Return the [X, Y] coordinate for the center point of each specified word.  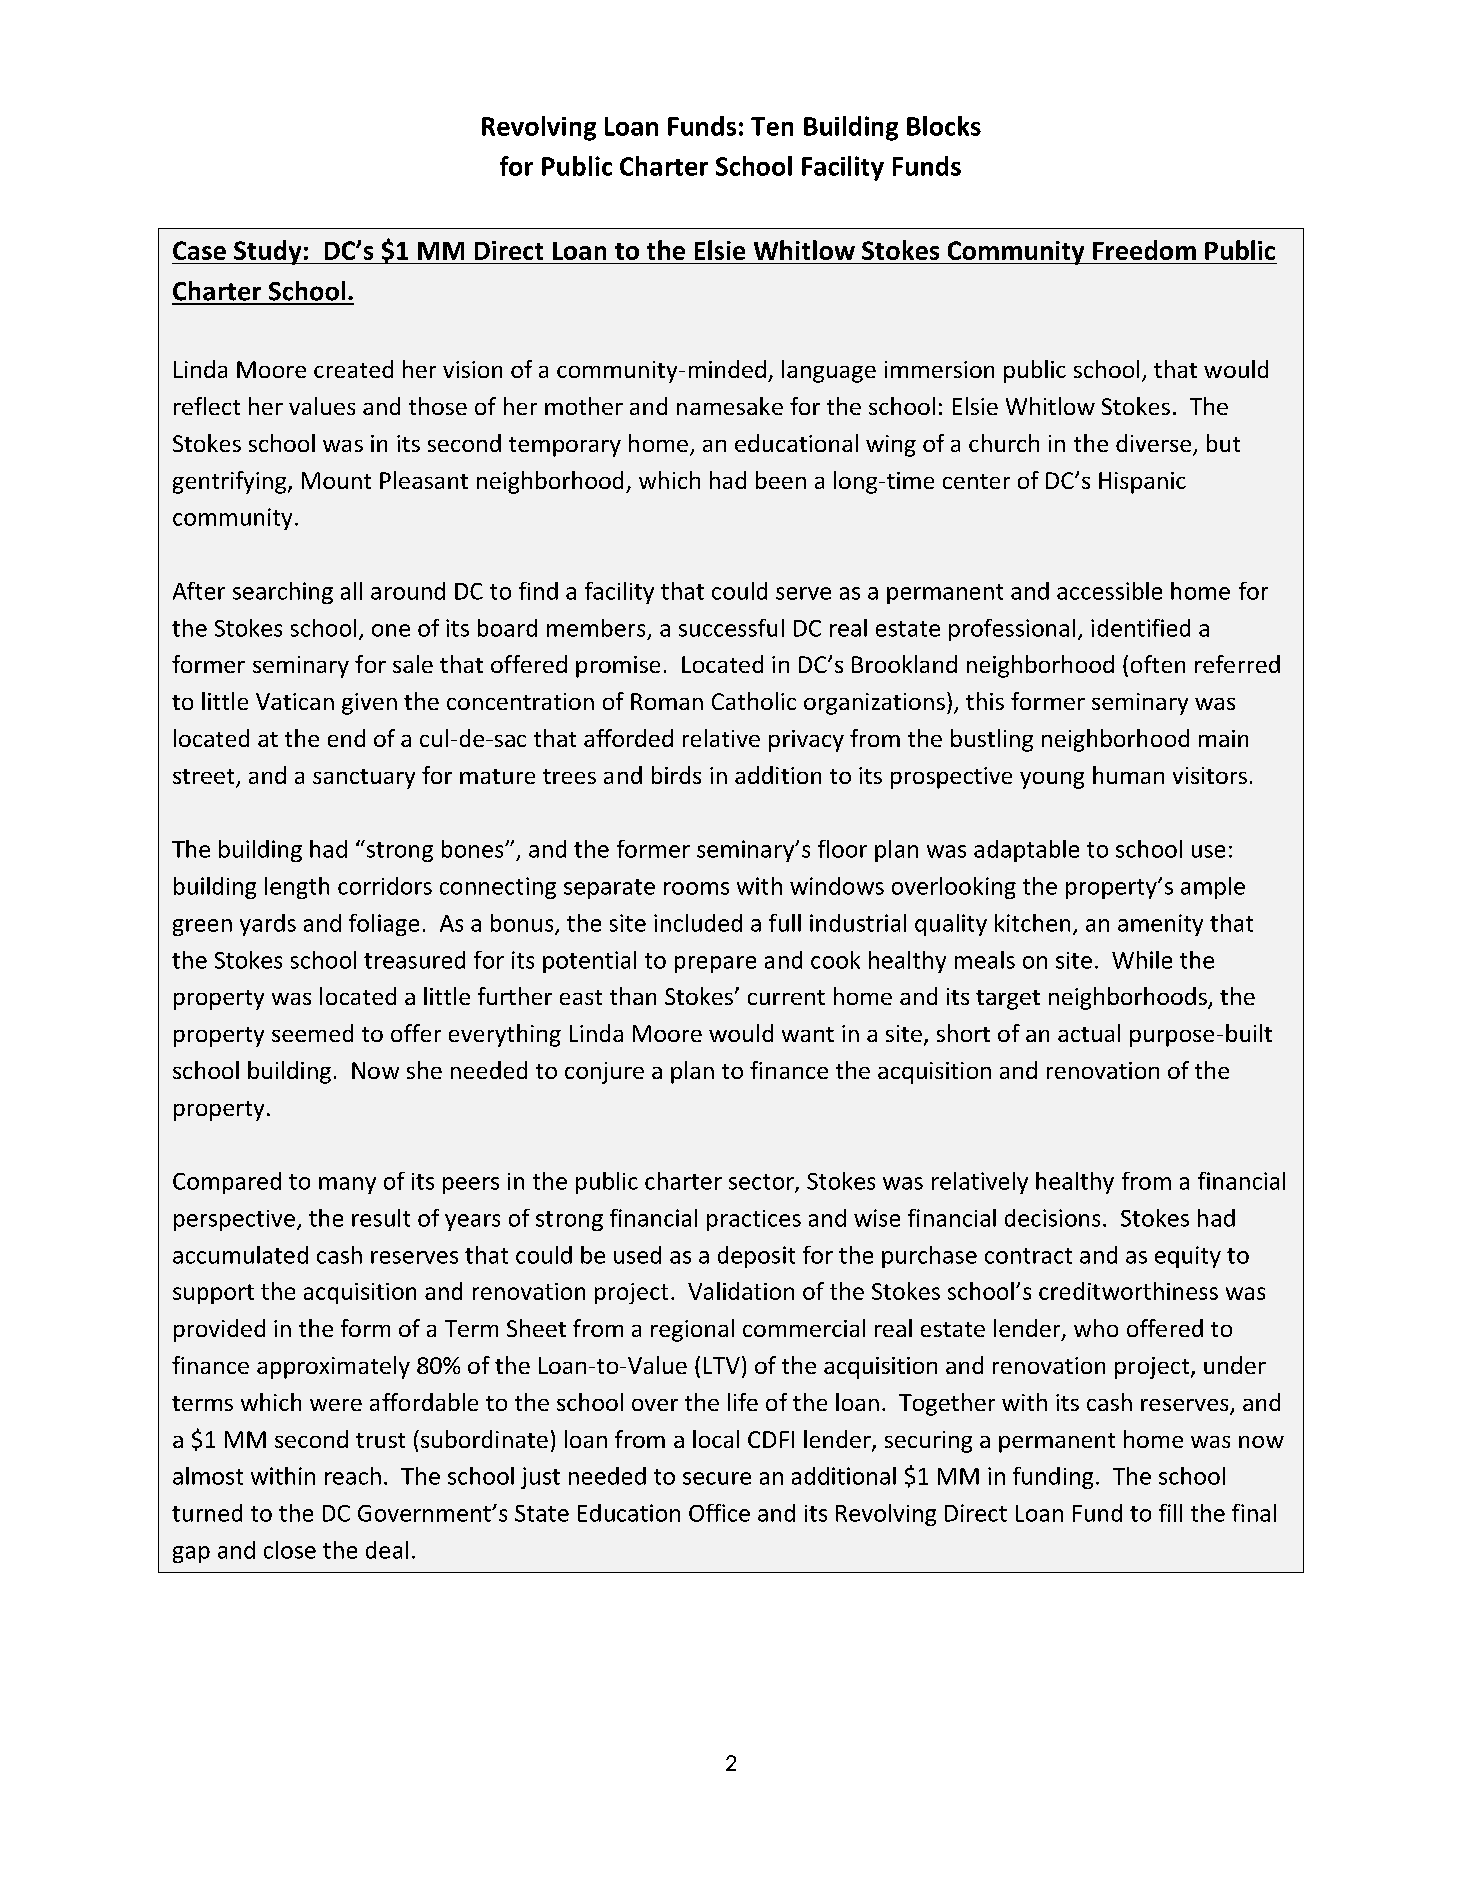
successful [731, 628]
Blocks [944, 126]
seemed [312, 1033]
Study [268, 252]
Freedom [1144, 250]
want [808, 1034]
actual [1089, 1033]
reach [353, 1476]
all [351, 591]
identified [1140, 628]
